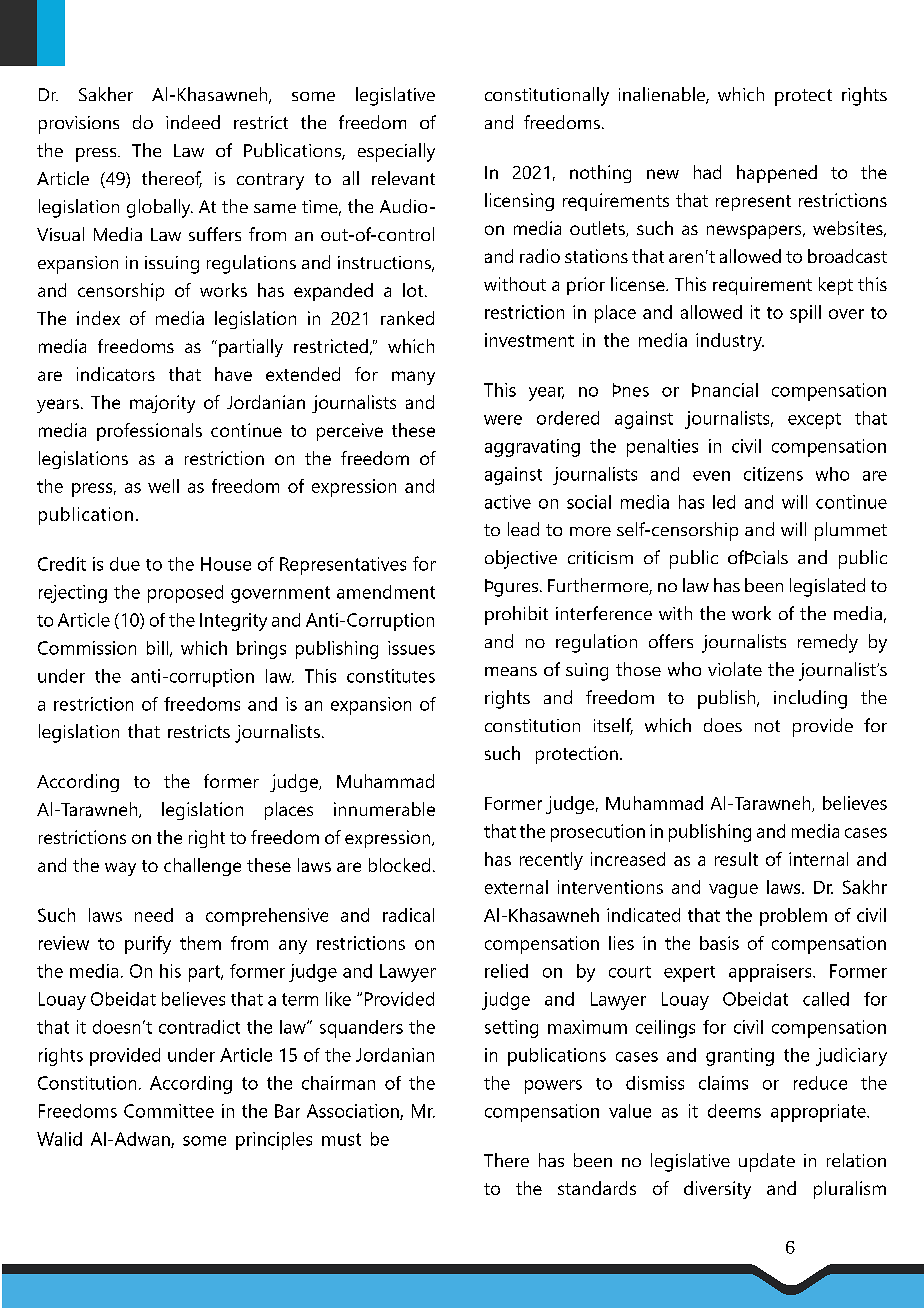 This page has width=924, height=1308. I want to click on financial, so click(725, 390).
